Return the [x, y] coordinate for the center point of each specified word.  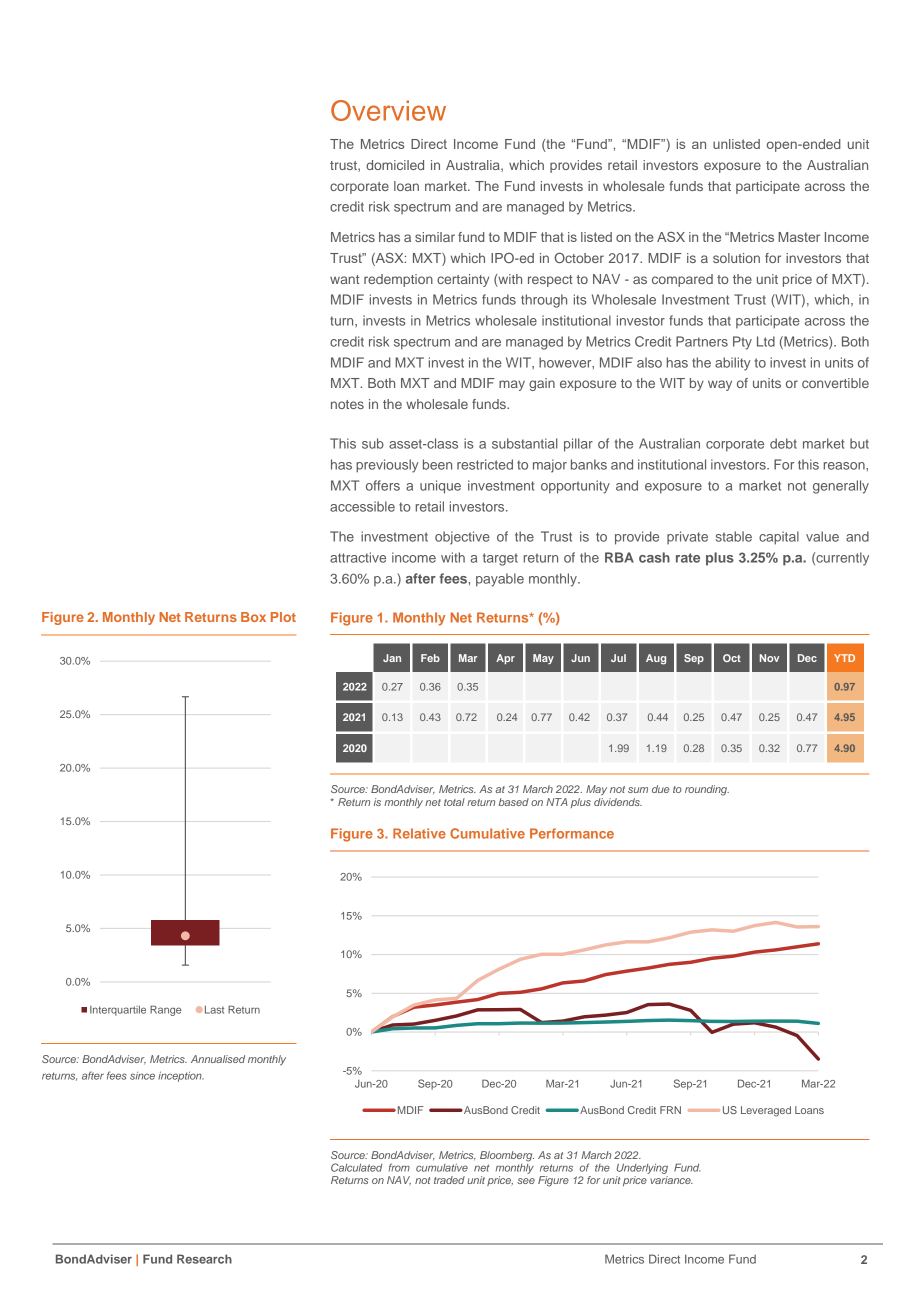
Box [253, 617]
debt [783, 443]
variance [671, 1180]
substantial [525, 443]
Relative [419, 833]
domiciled [395, 165]
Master [799, 237]
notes [347, 404]
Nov [769, 658]
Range [165, 1010]
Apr [505, 659]
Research [204, 1259]
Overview [388, 110]
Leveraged [766, 1111]
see [526, 1181]
